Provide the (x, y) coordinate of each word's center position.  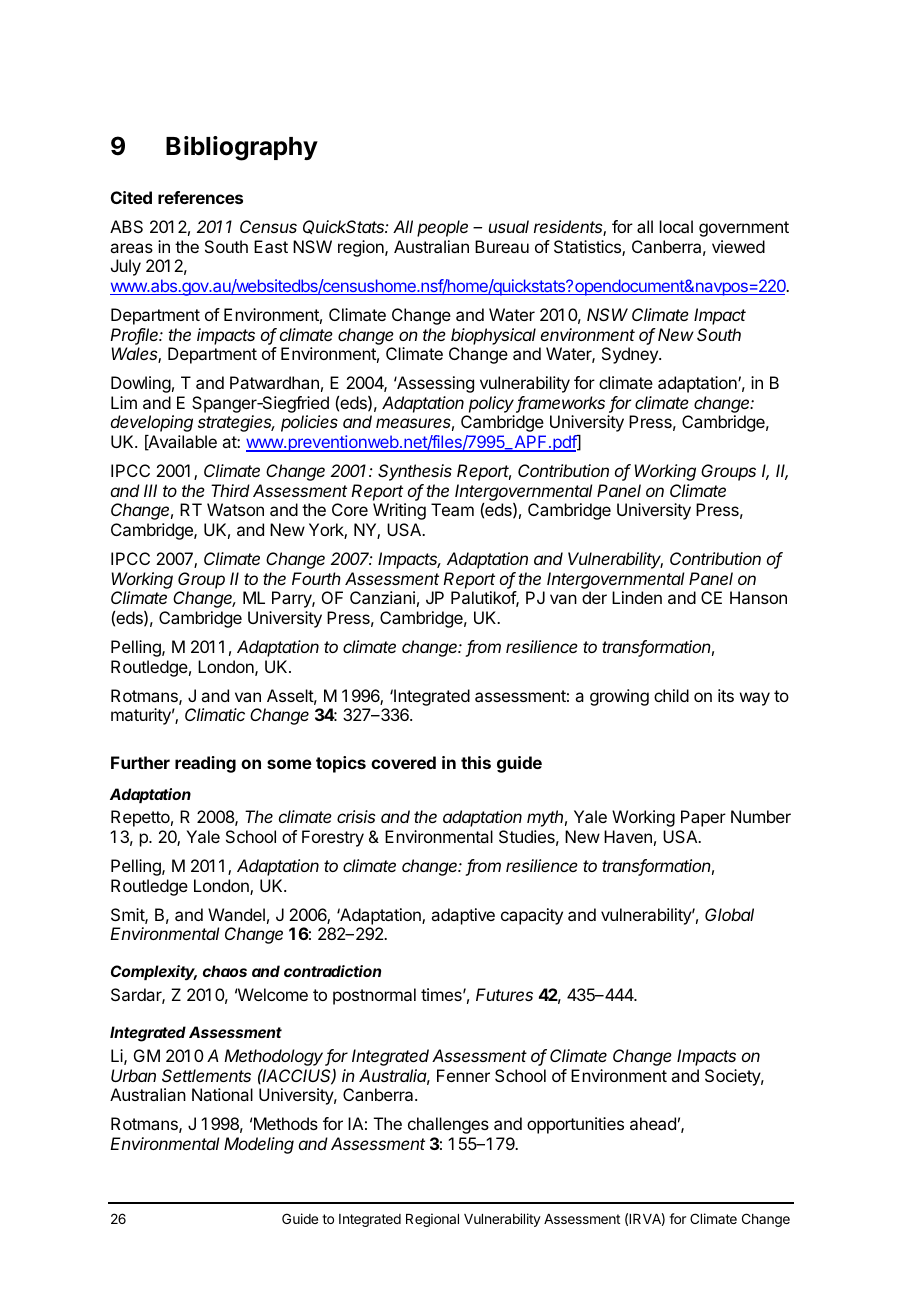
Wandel (236, 914)
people (442, 228)
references (200, 197)
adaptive (463, 916)
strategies (236, 423)
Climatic (215, 714)
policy (493, 404)
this (476, 762)
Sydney (631, 355)
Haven (628, 836)
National (222, 1094)
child (671, 695)
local (676, 226)
